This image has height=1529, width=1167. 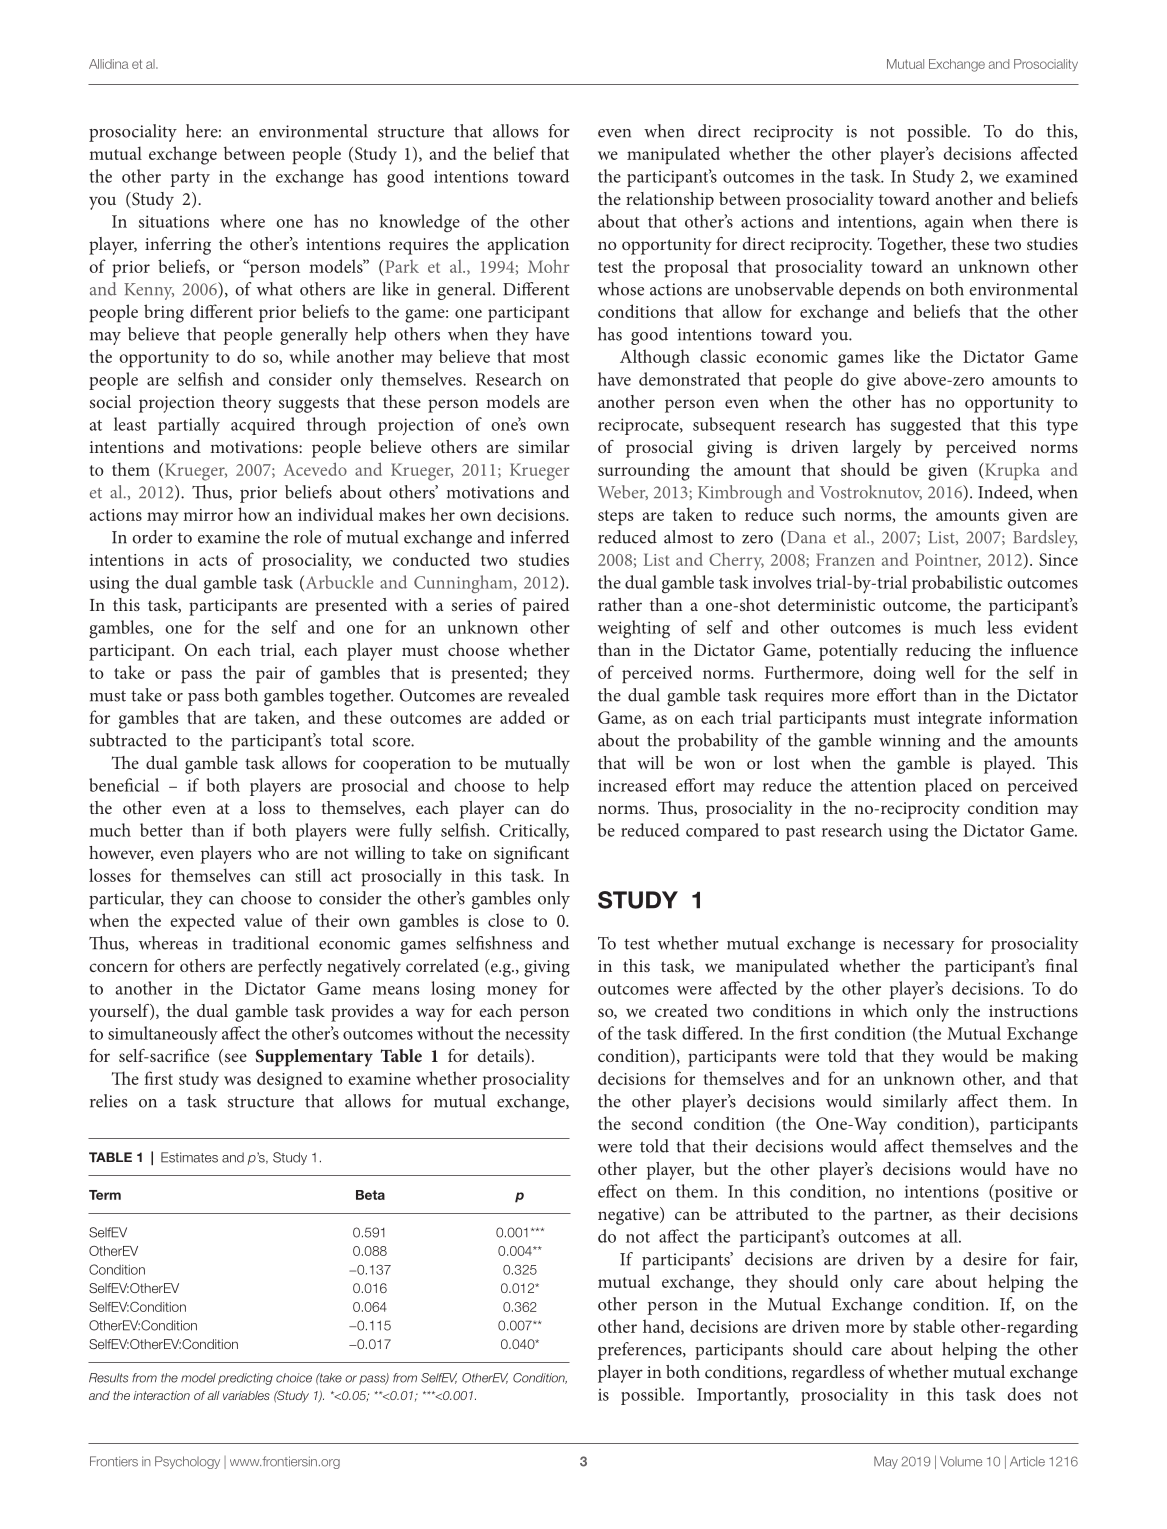 What do you see at coordinates (128, 740) in the image?
I see `subtracted` at bounding box center [128, 740].
